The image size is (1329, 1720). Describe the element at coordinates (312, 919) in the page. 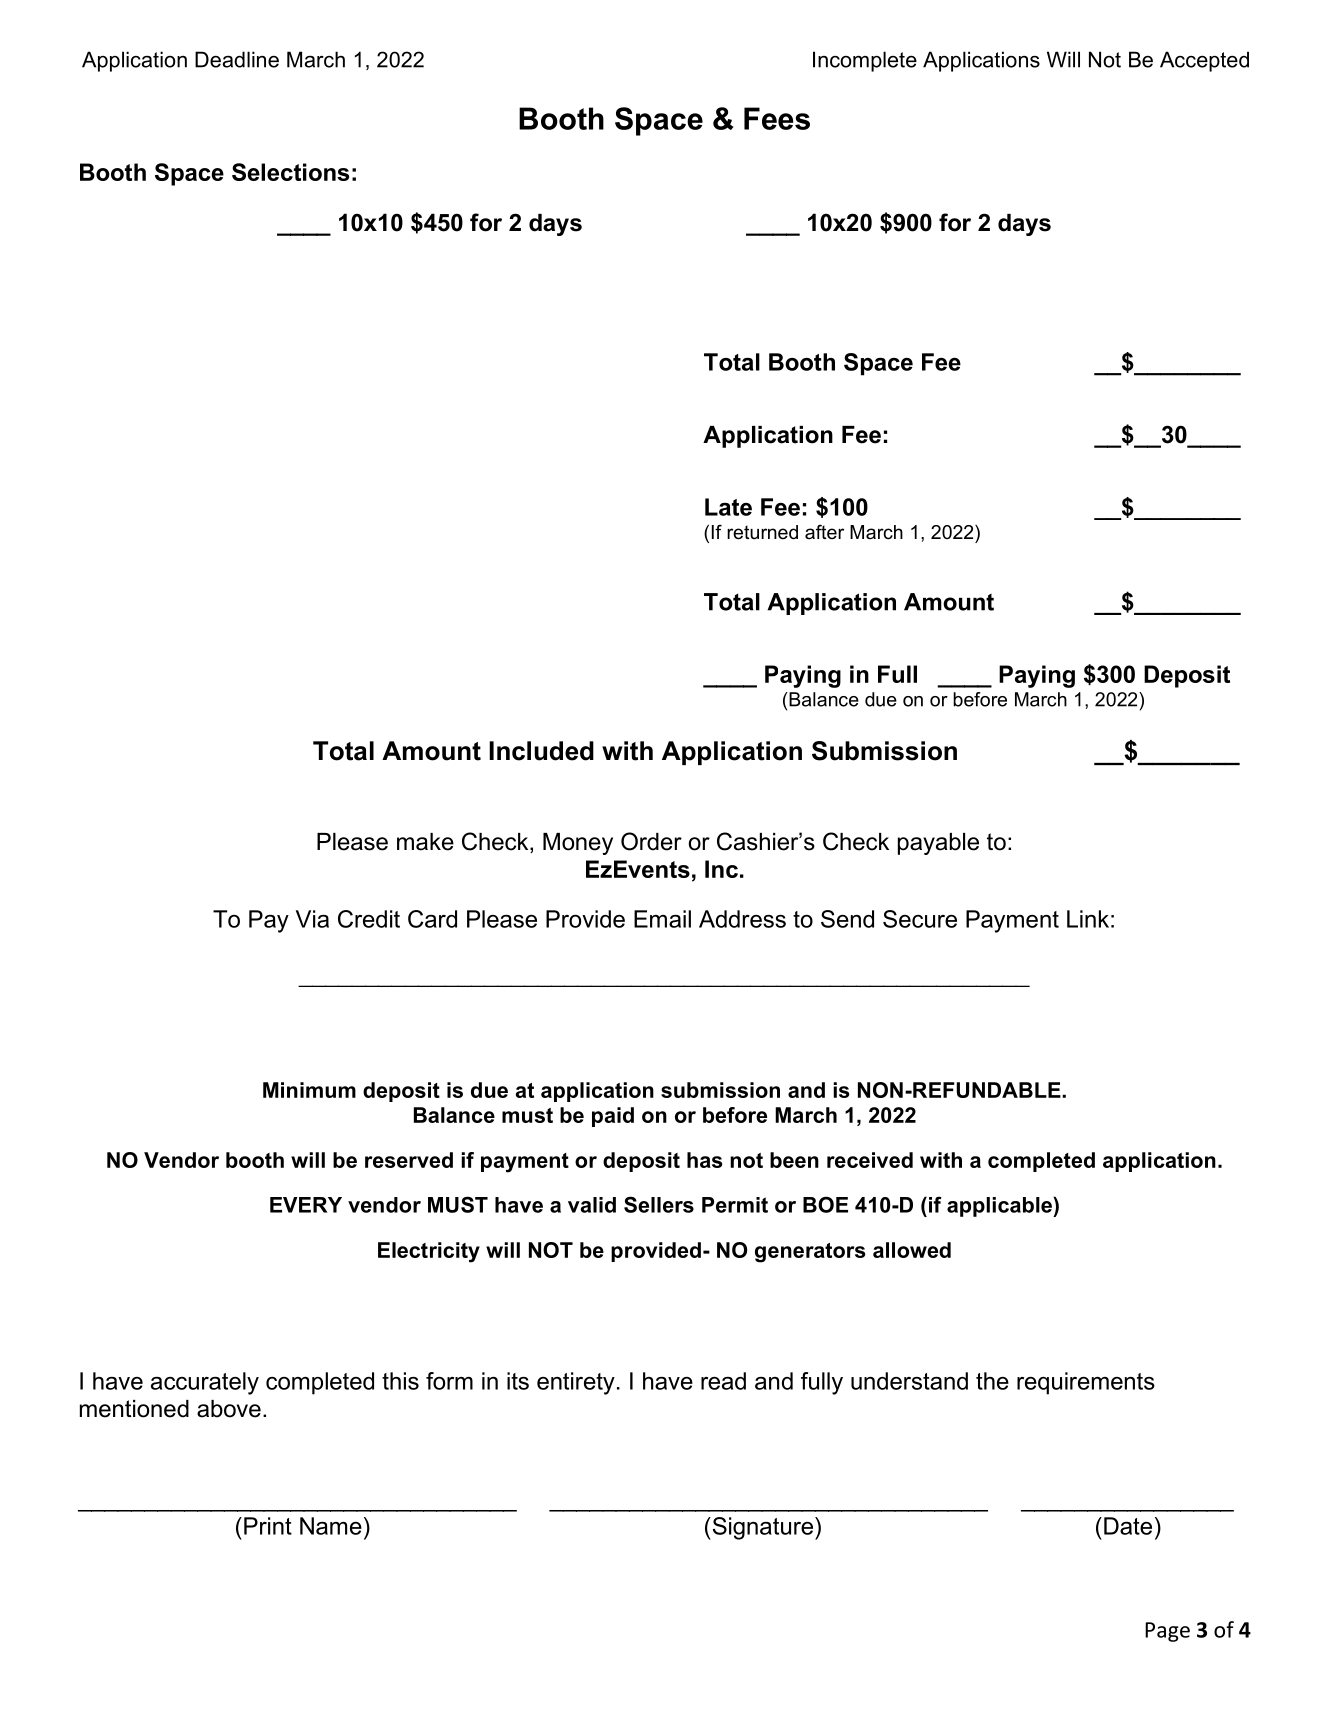

I see `Via` at that location.
